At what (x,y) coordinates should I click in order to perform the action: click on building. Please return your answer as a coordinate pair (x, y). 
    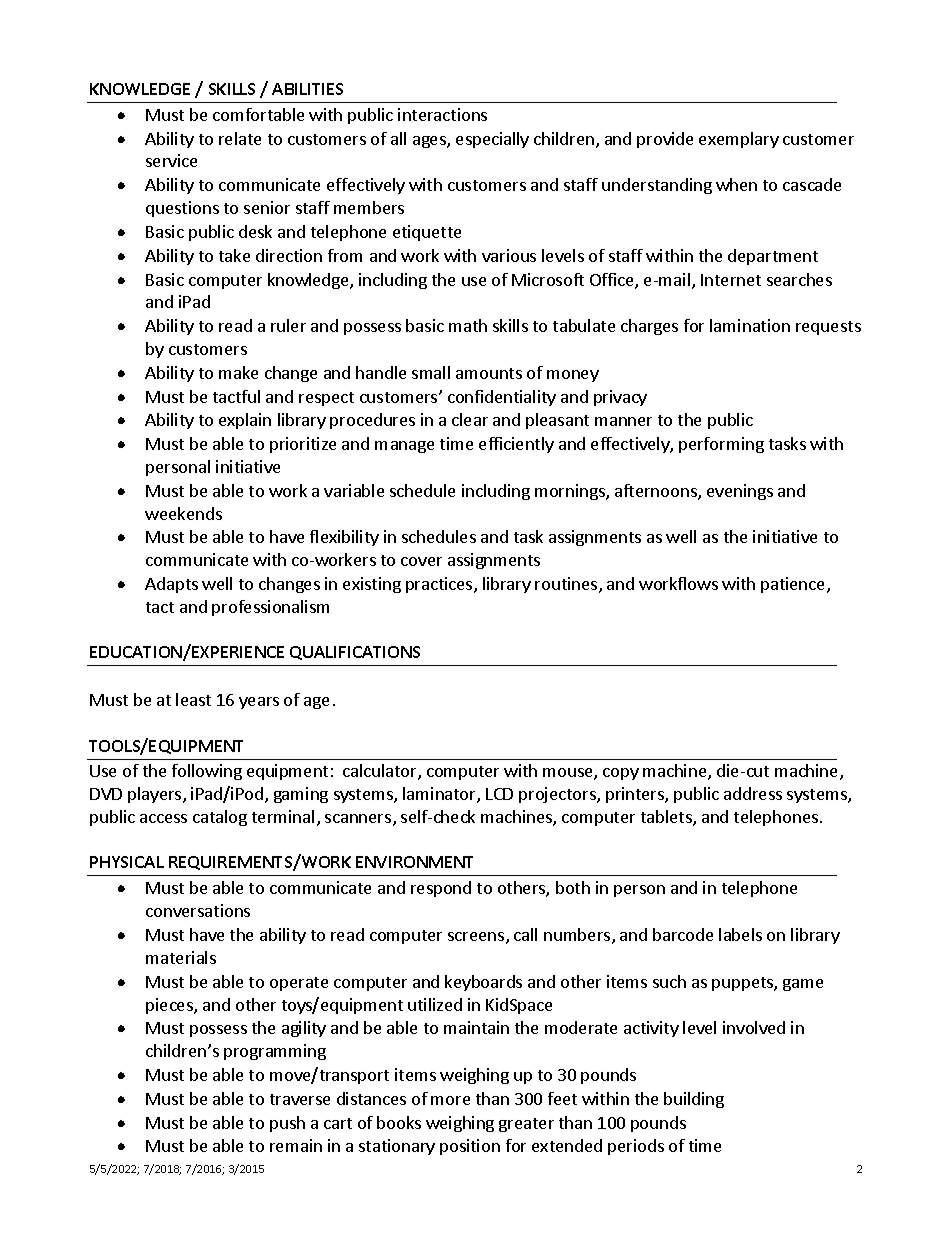
    Looking at the image, I should click on (694, 1100).
